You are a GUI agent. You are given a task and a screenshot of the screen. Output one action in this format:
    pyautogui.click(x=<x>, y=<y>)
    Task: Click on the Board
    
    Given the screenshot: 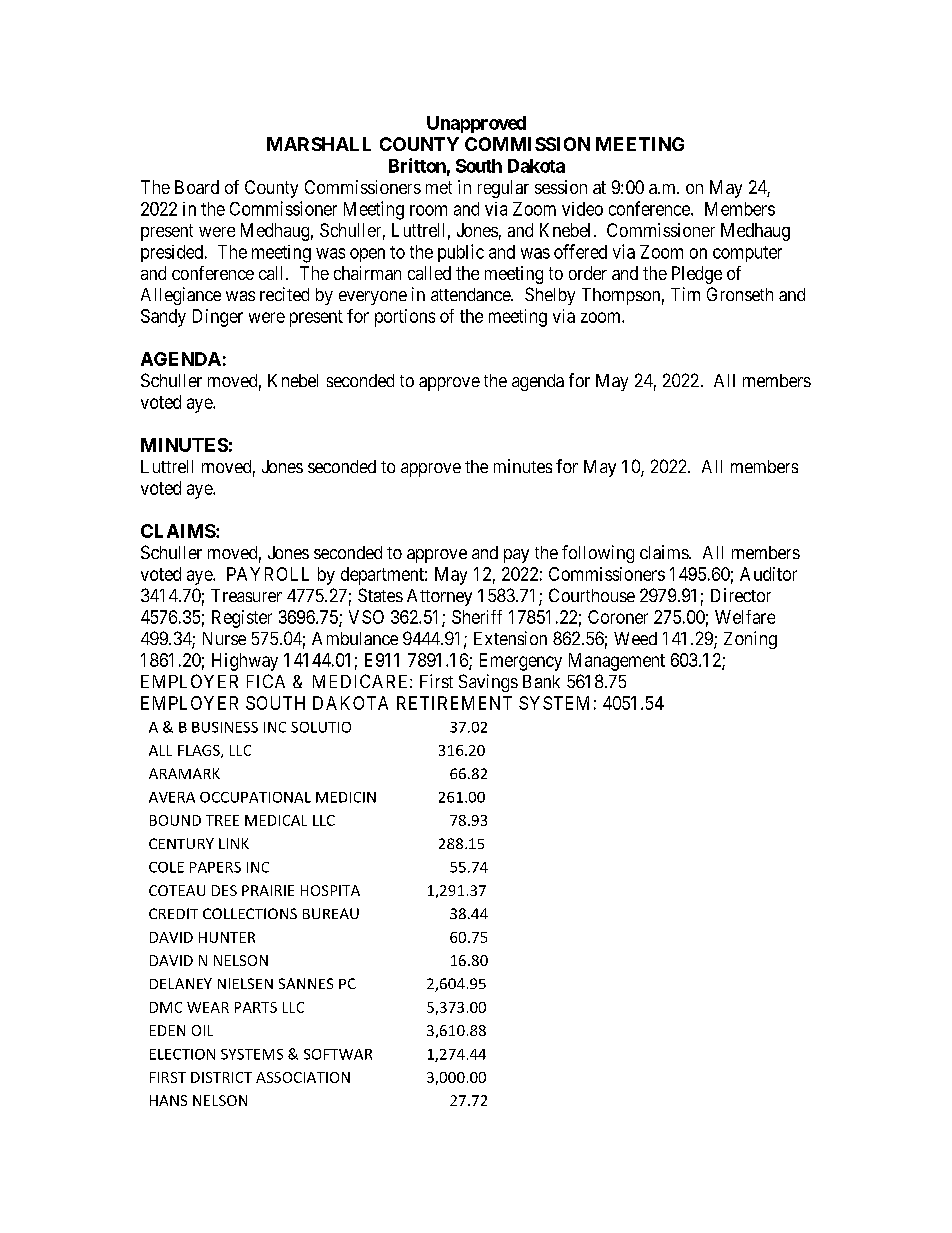 What is the action you would take?
    pyautogui.click(x=197, y=187)
